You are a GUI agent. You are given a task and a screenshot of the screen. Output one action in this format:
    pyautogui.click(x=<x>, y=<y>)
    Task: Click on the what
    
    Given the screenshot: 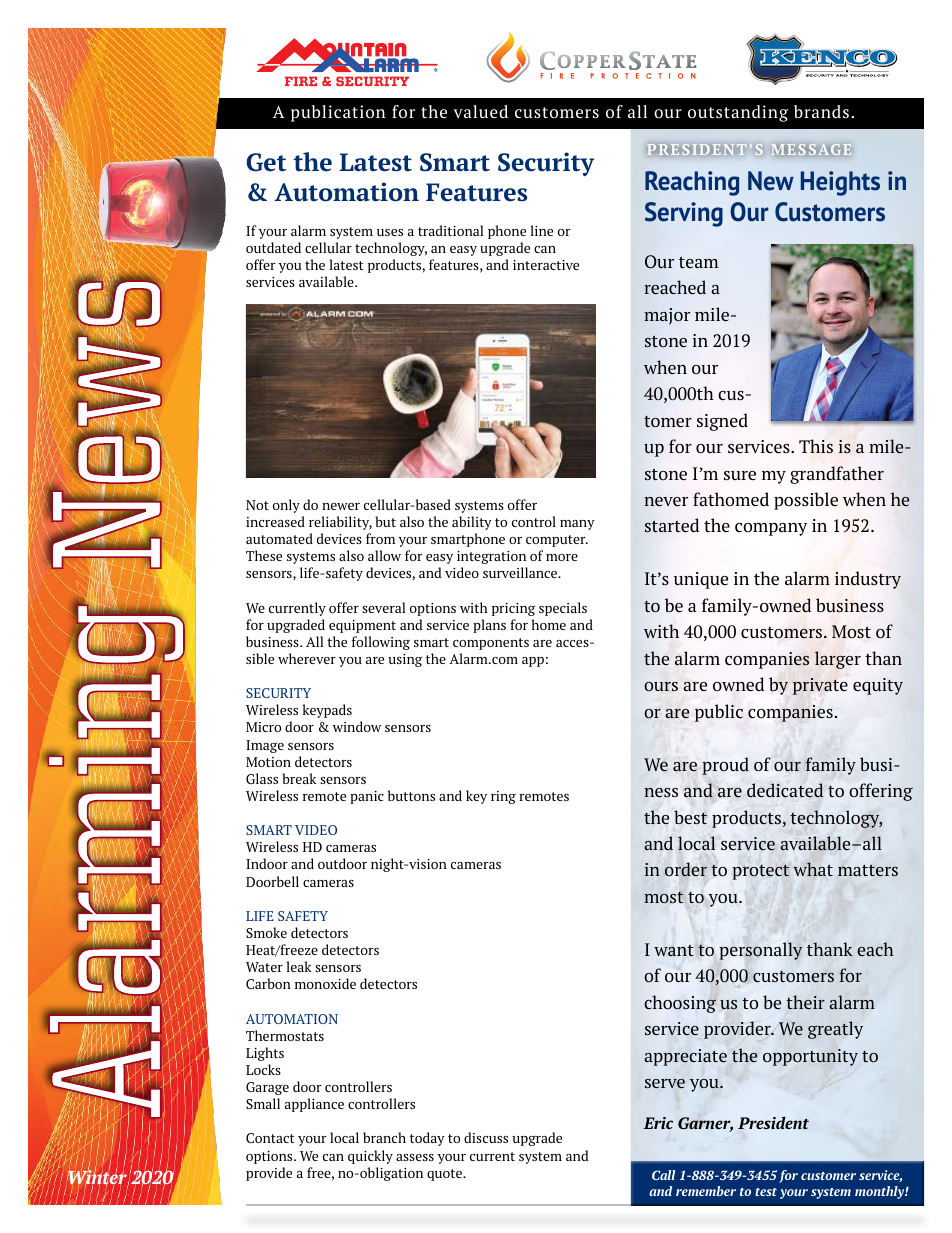 What is the action you would take?
    pyautogui.click(x=813, y=869)
